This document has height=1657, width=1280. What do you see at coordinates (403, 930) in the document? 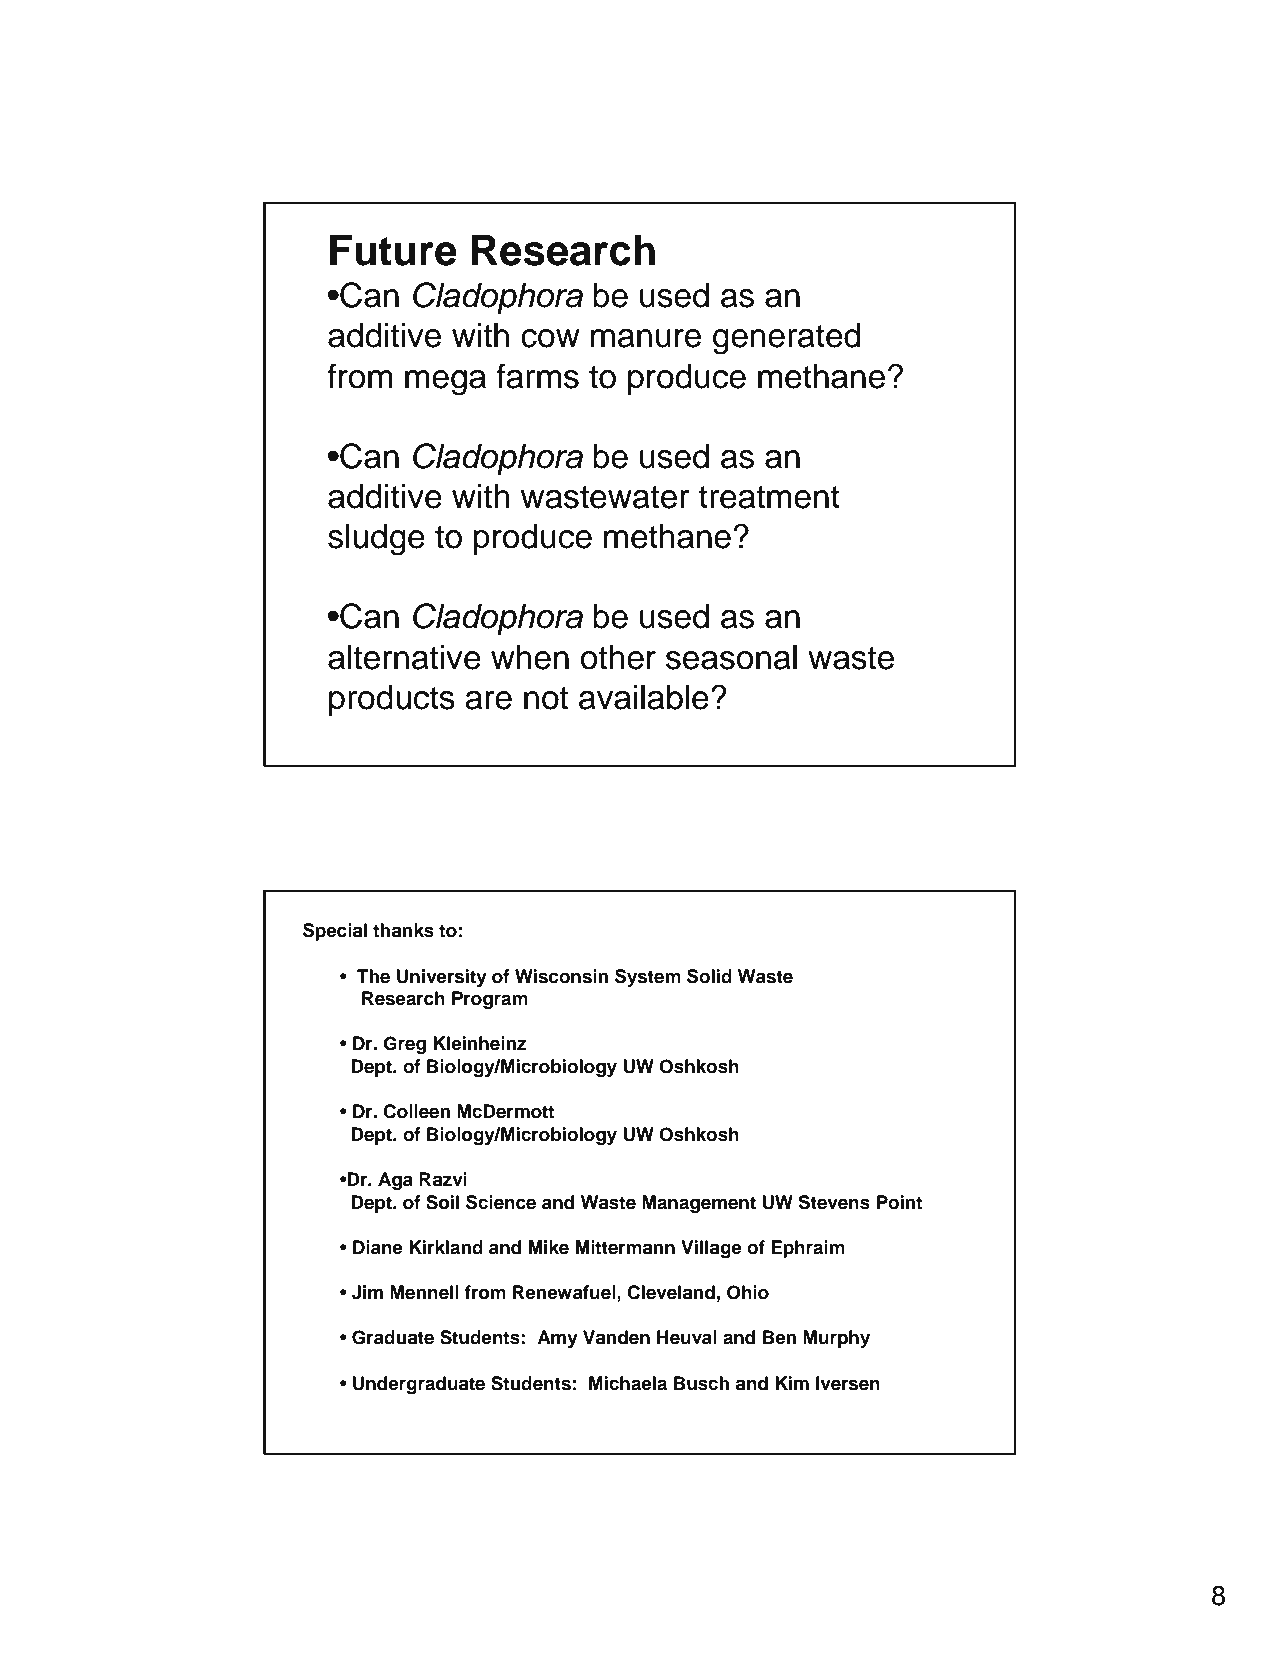
I see `thanks` at bounding box center [403, 930].
